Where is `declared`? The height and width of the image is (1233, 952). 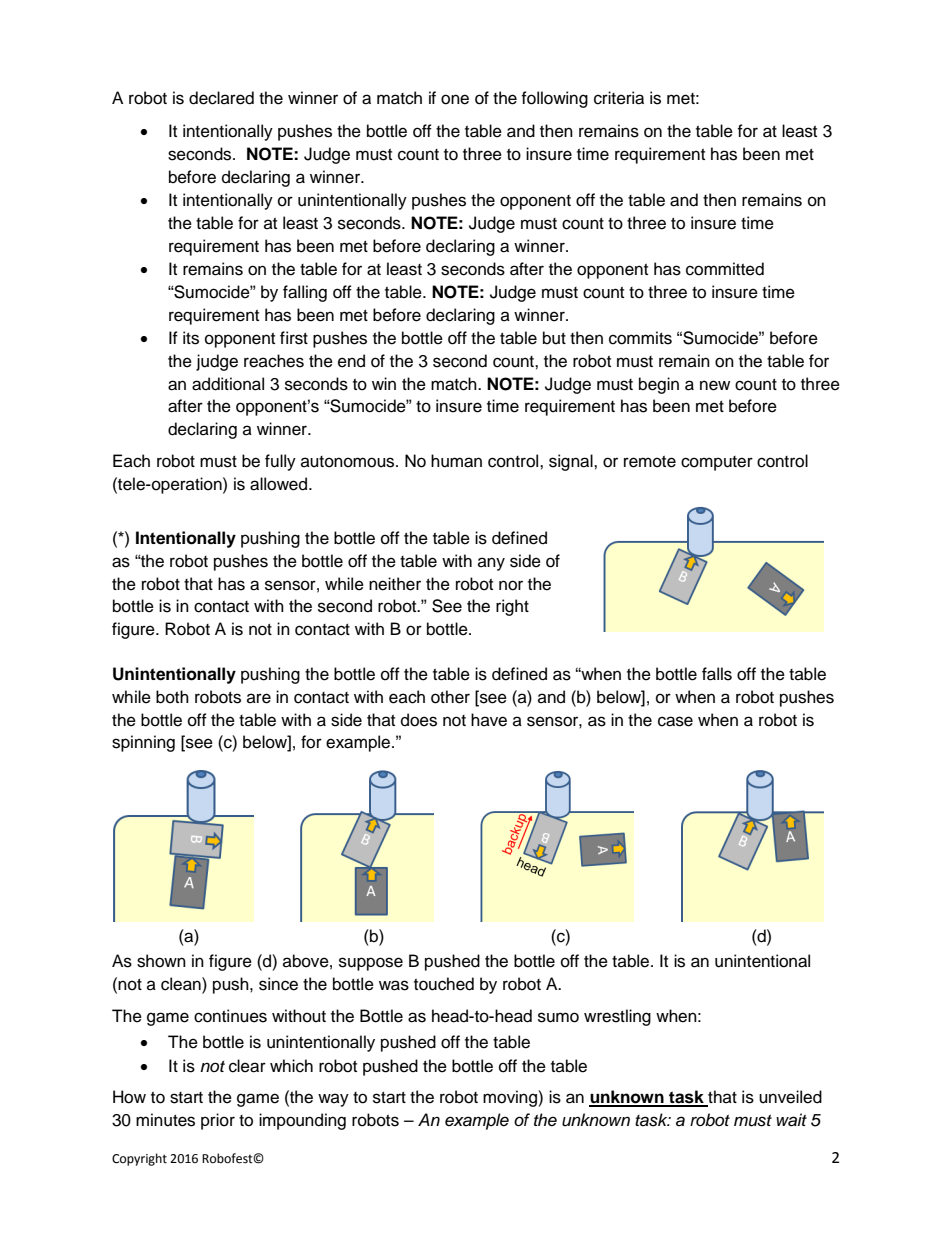
declared is located at coordinates (221, 98).
